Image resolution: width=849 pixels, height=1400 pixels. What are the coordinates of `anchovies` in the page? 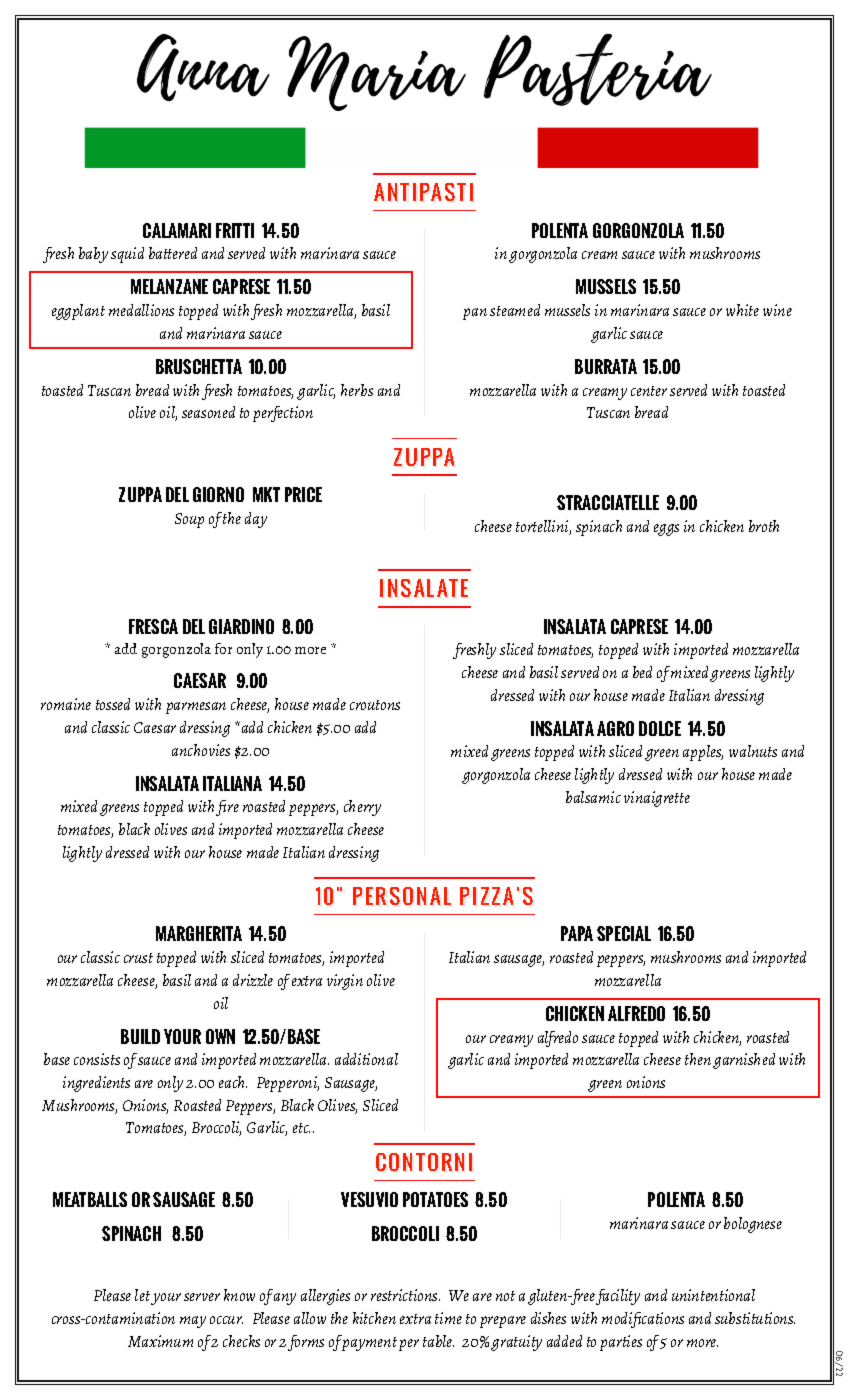 It's located at (201, 750).
